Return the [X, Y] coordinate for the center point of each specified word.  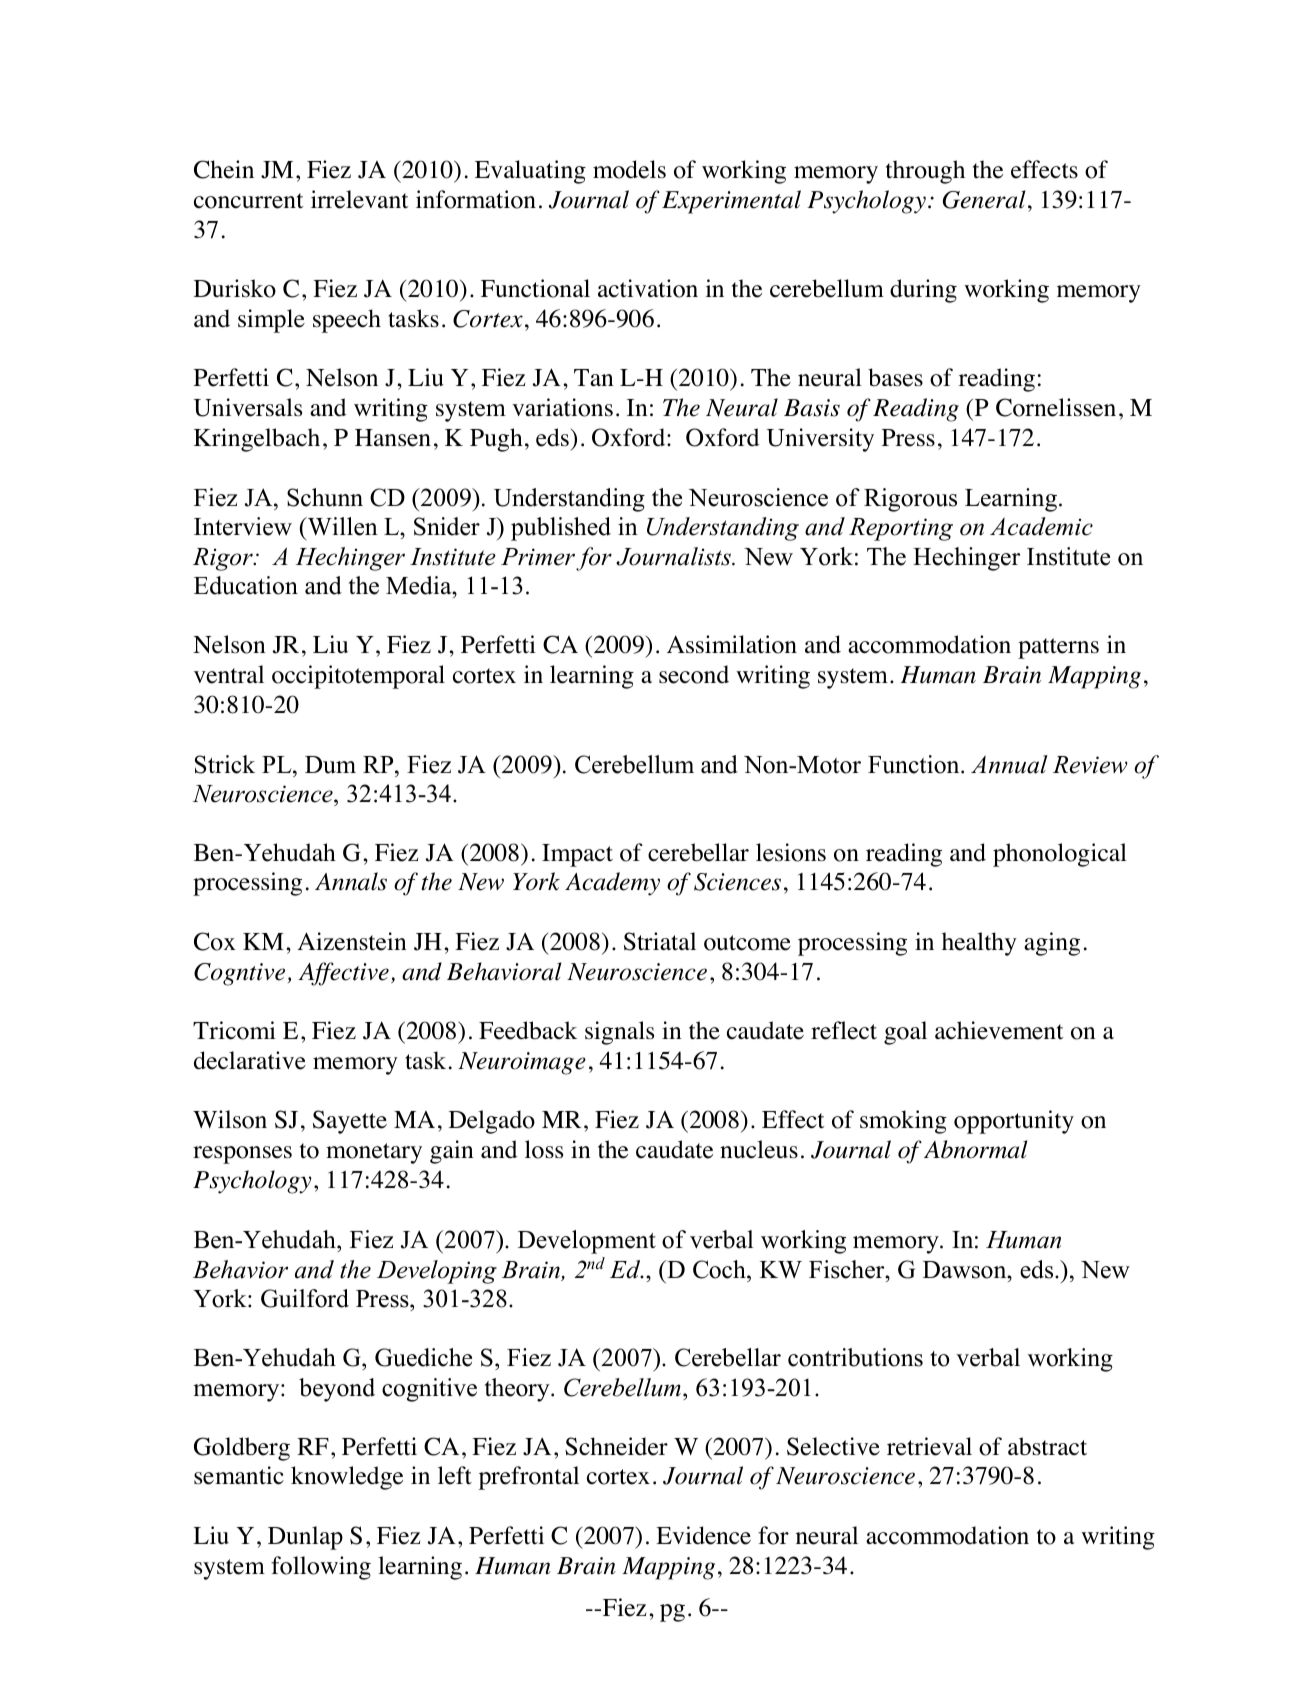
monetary [374, 1153]
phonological [1060, 855]
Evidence [703, 1535]
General [984, 199]
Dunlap [305, 1538]
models [629, 169]
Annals [351, 881]
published [561, 529]
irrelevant [359, 199]
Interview [243, 526]
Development [587, 1242]
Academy [612, 884]
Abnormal [975, 1149]
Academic [1041, 526]
